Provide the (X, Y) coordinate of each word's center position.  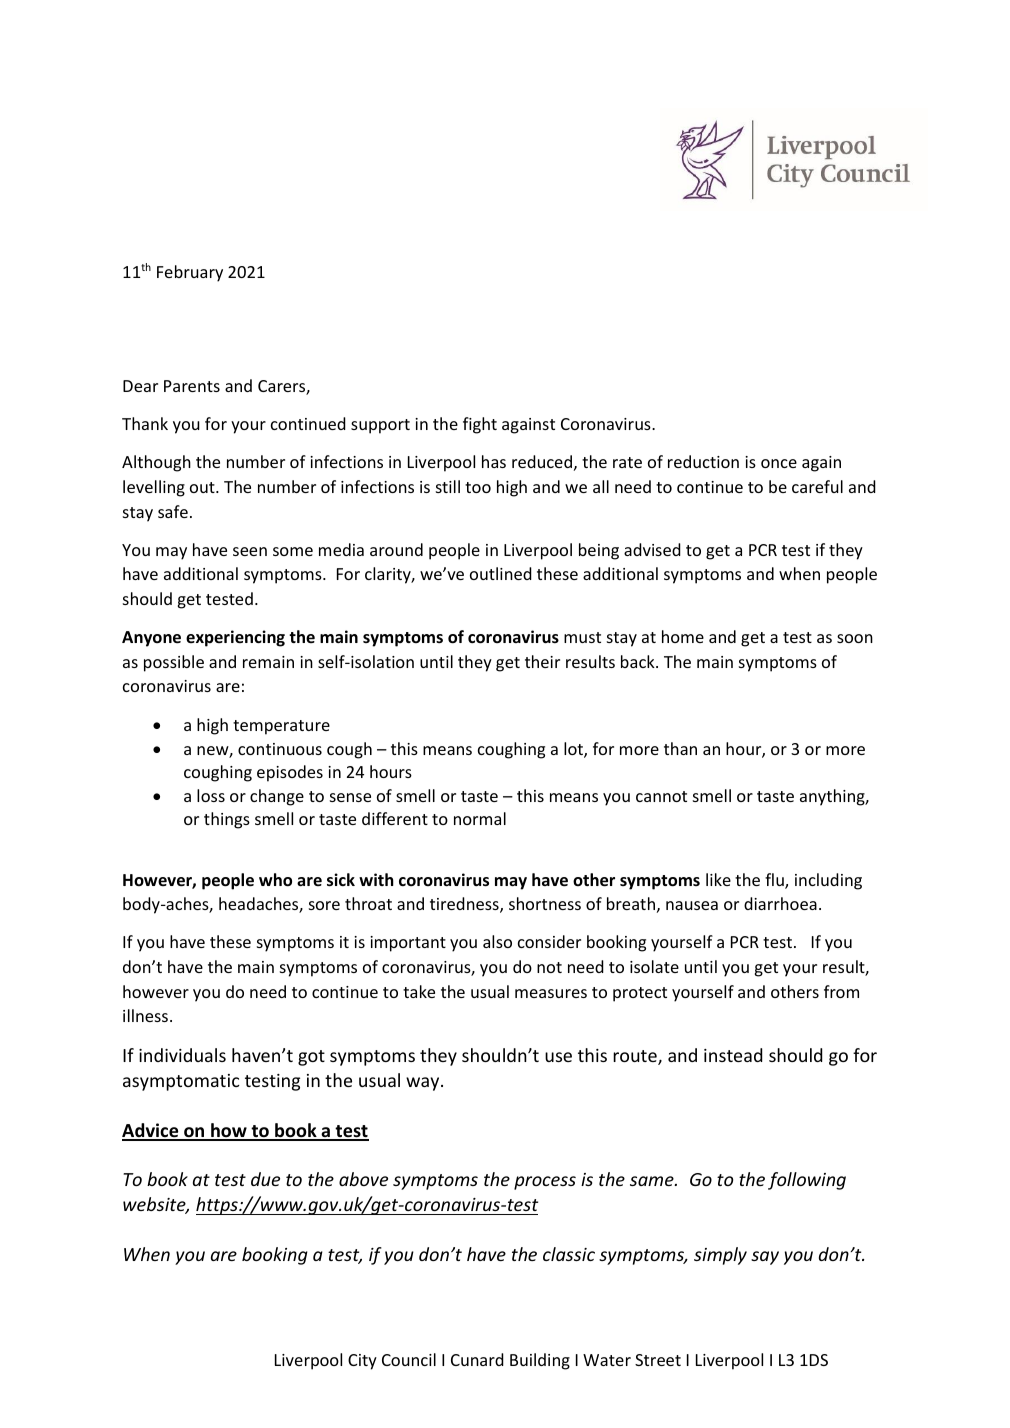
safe (173, 511)
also (497, 941)
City (362, 1362)
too (478, 487)
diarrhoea (780, 903)
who (275, 880)
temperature (281, 727)
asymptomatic (181, 1082)
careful (817, 486)
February (190, 273)
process (545, 1183)
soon (855, 638)
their (542, 661)
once (779, 463)
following (807, 1181)
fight (480, 425)
